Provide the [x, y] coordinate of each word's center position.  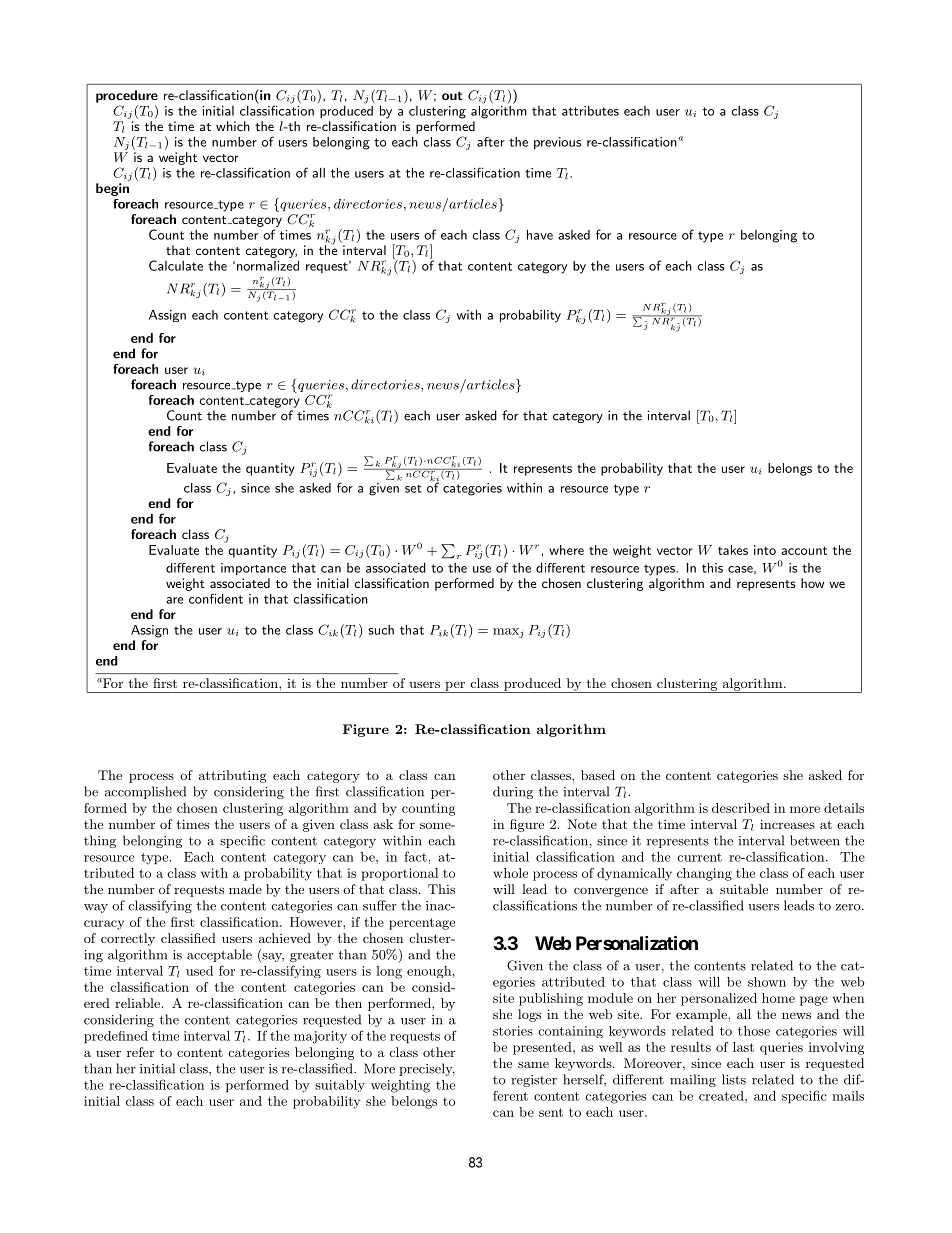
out [452, 95]
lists [734, 1079]
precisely [427, 1069]
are [174, 600]
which [233, 126]
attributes [590, 111]
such [381, 630]
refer [140, 1052]
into [765, 550]
